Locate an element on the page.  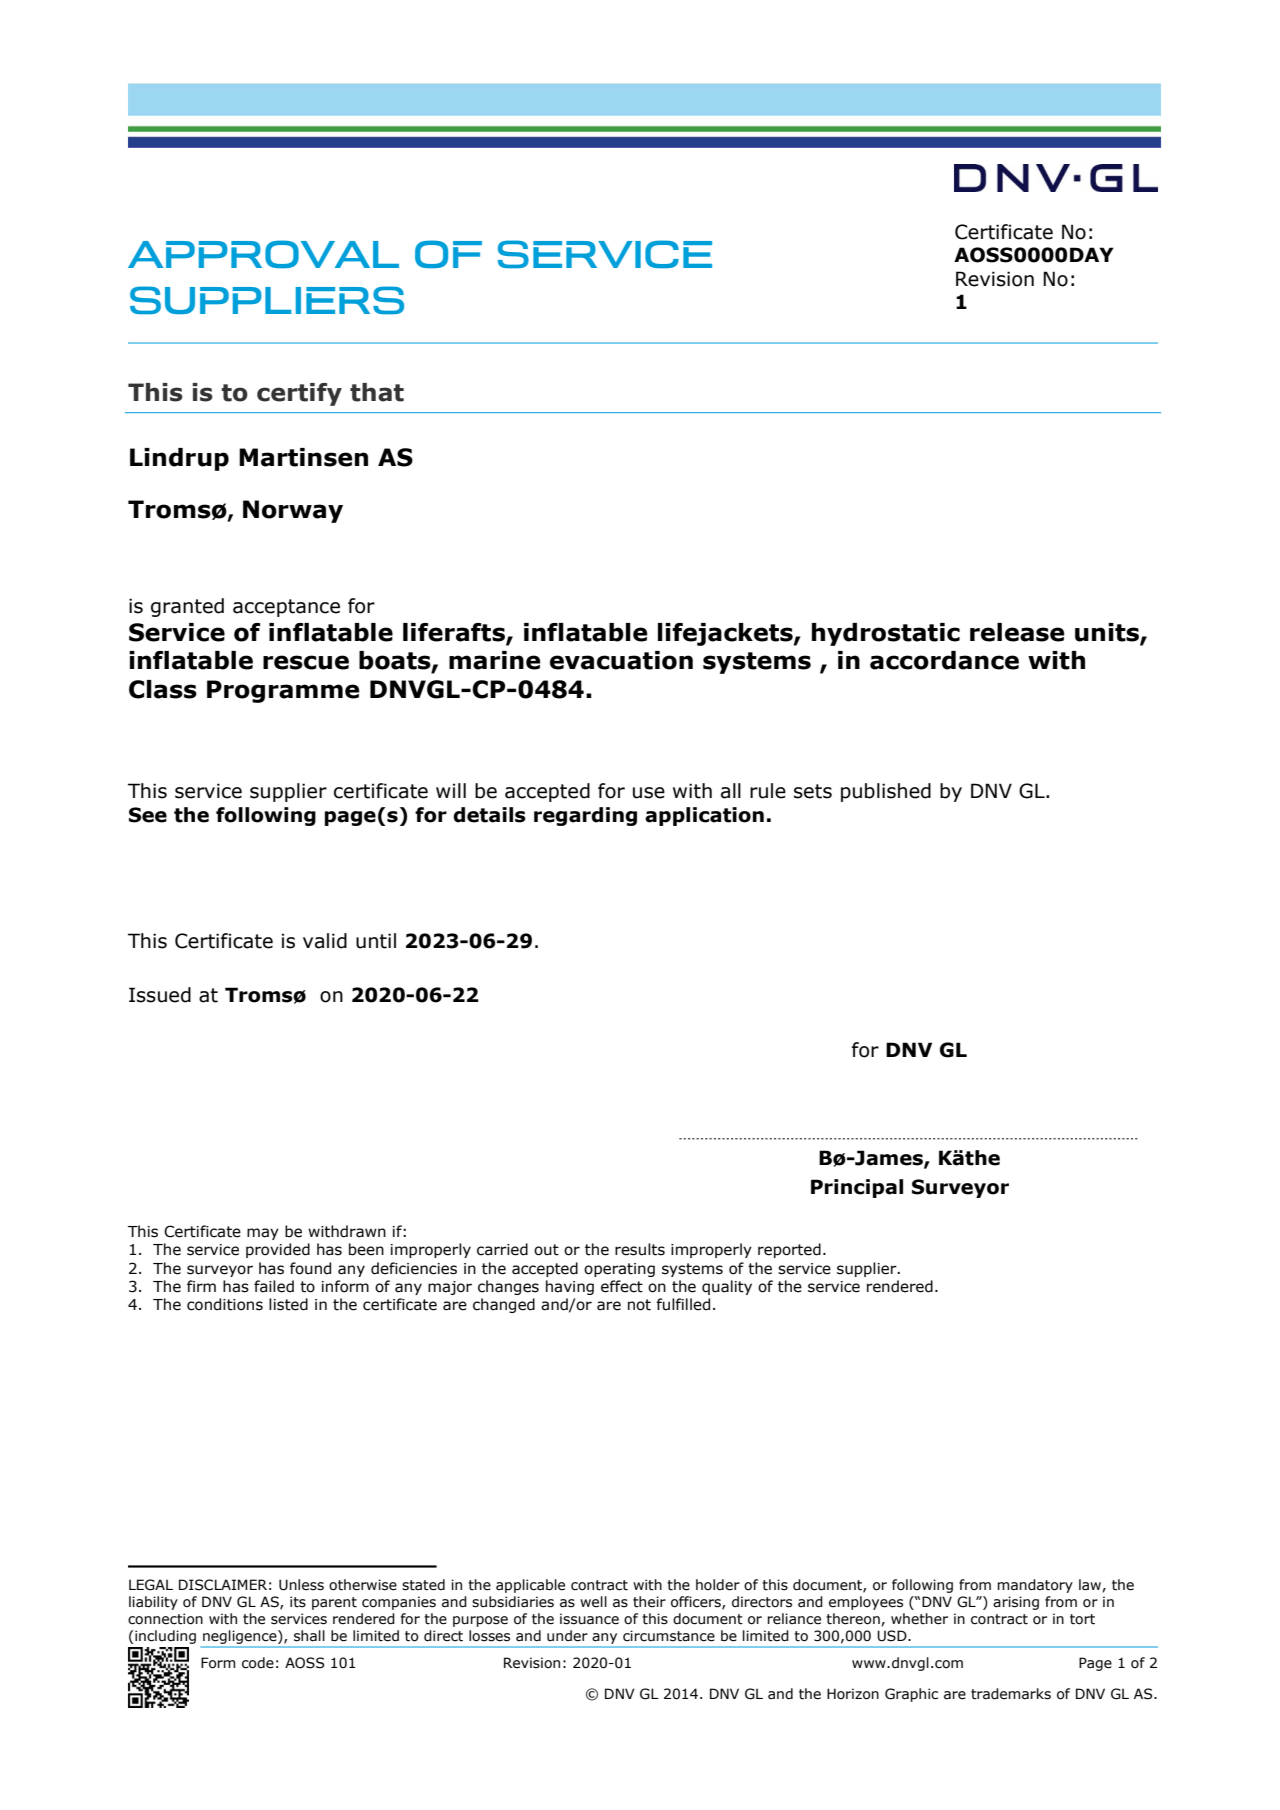
valid is located at coordinates (325, 941).
